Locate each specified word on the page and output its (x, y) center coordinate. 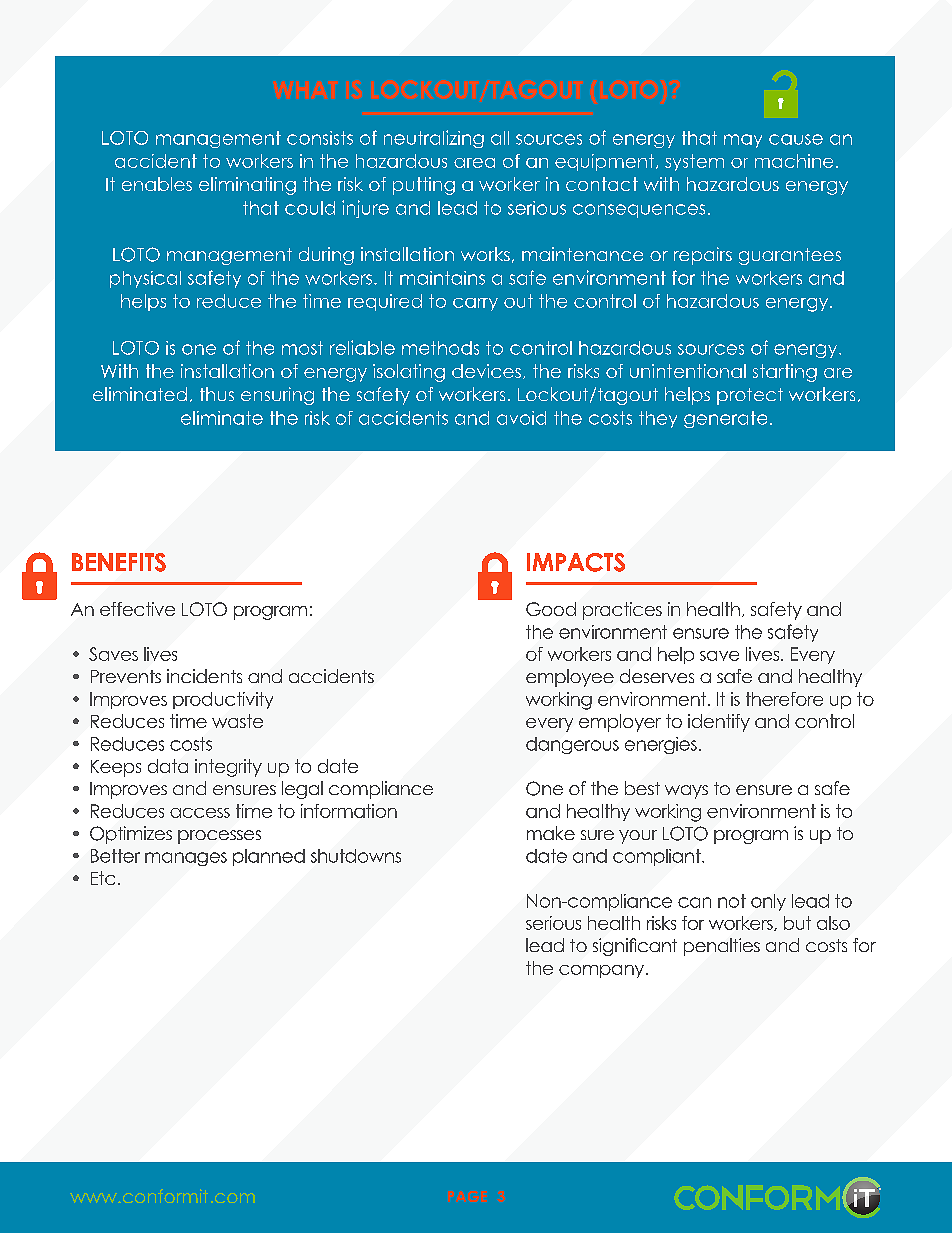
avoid (521, 418)
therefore (784, 699)
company (603, 971)
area (474, 163)
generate (725, 419)
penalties (722, 947)
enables (157, 184)
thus (217, 394)
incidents (204, 676)
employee (570, 678)
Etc (103, 878)
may (743, 141)
